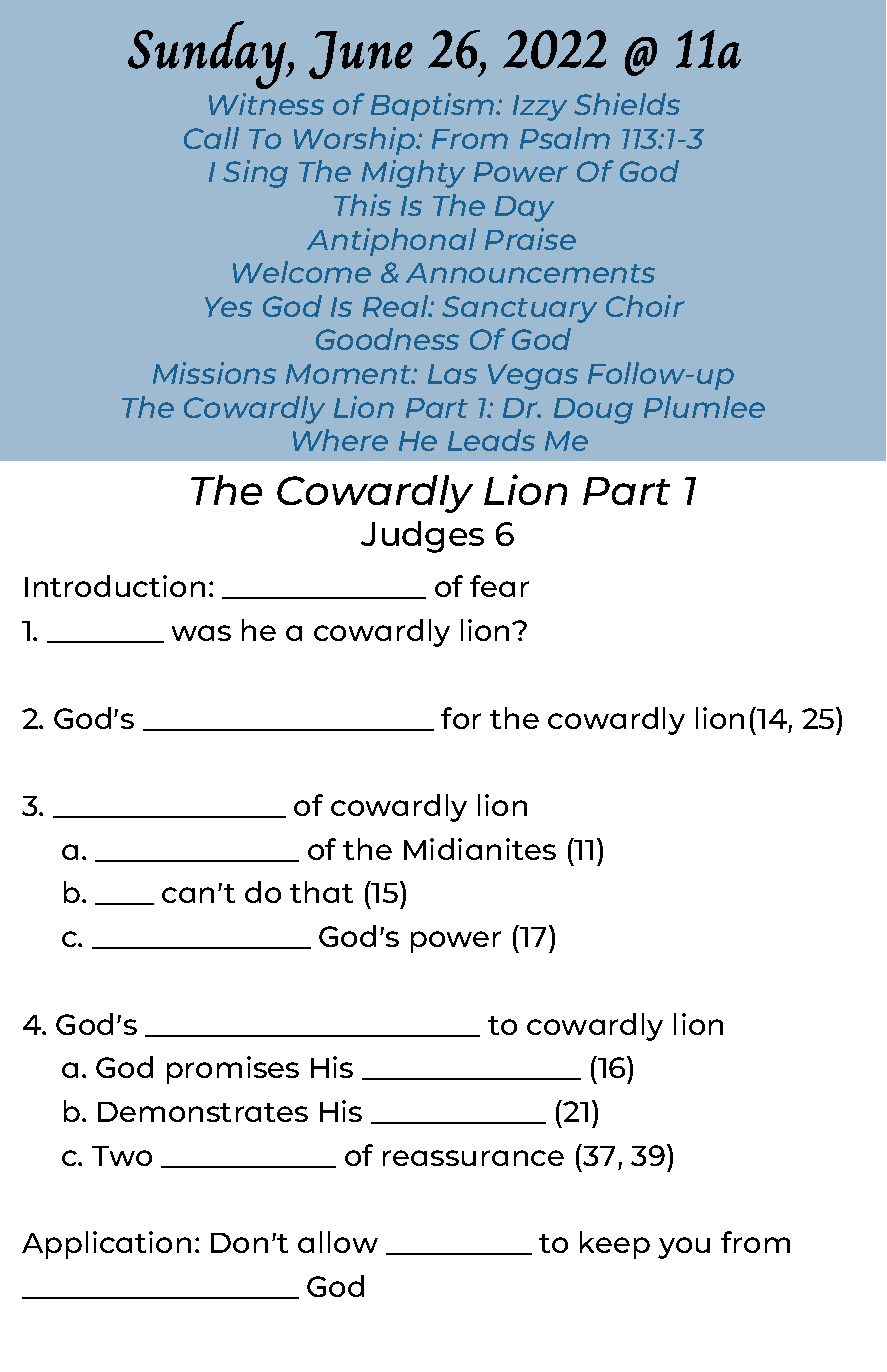  I want to click on allow, so click(338, 1242).
